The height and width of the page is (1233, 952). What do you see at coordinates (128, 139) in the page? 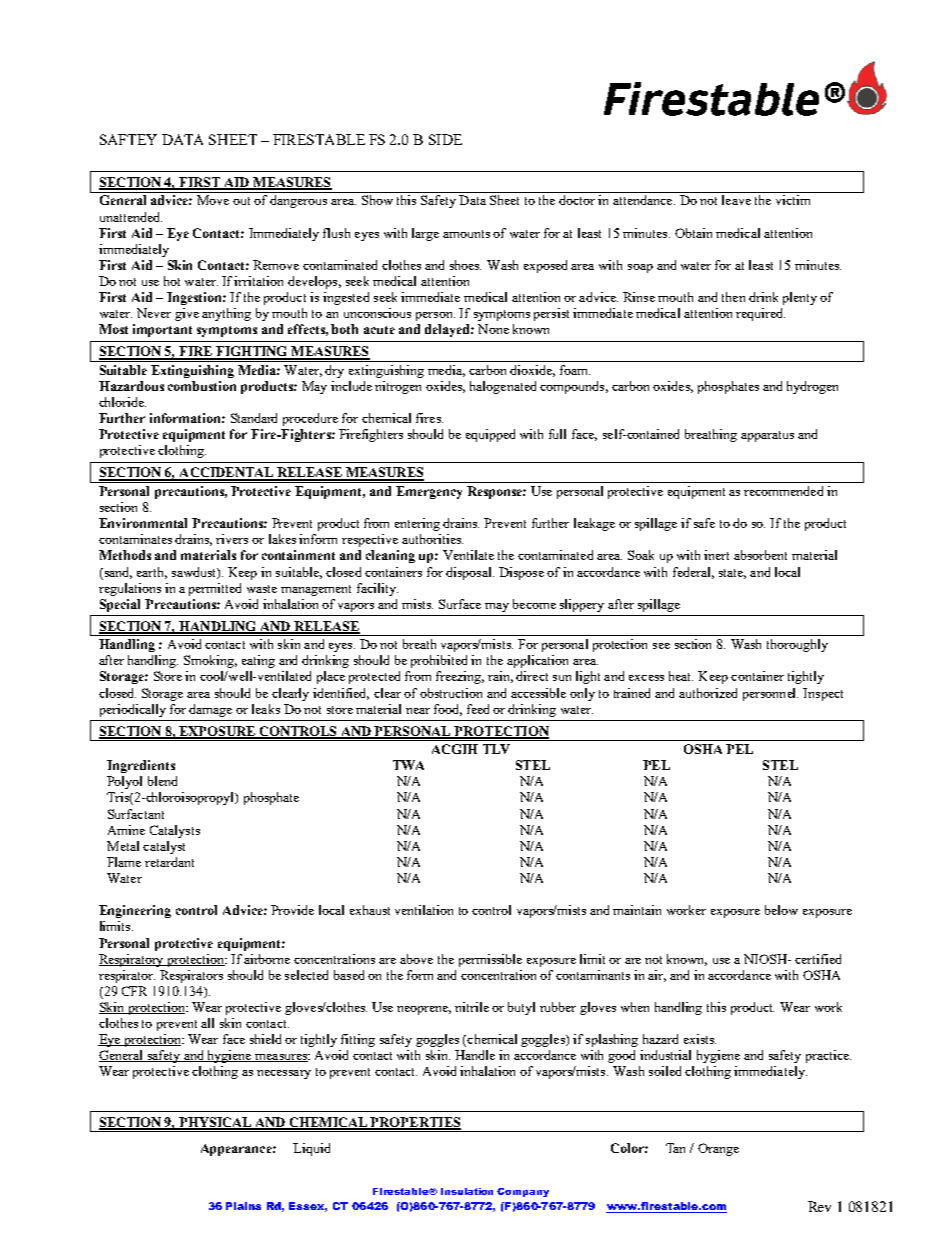
I see `SAFTEY` at bounding box center [128, 139].
